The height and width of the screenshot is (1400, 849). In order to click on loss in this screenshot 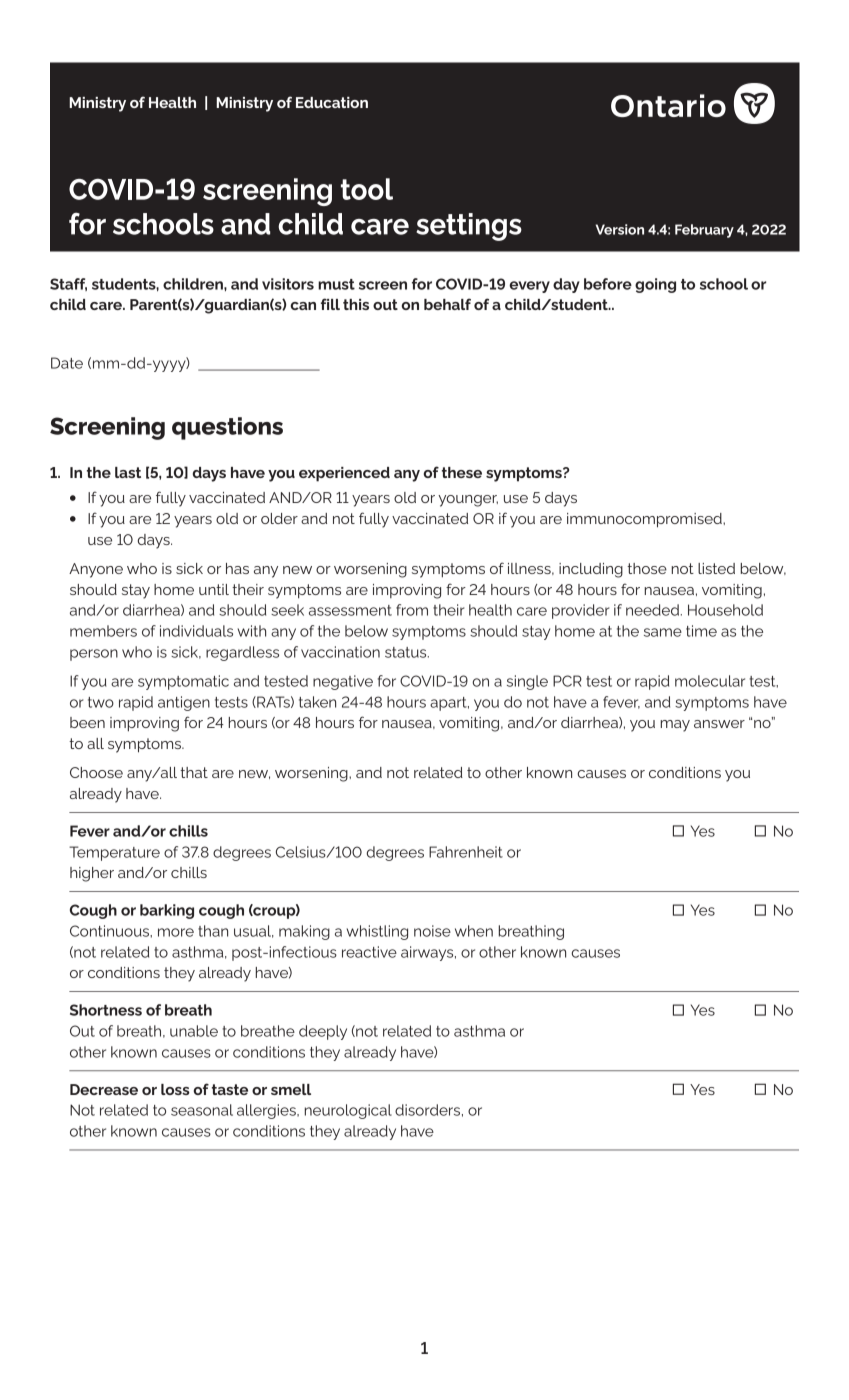, I will do `click(175, 1089)`.
